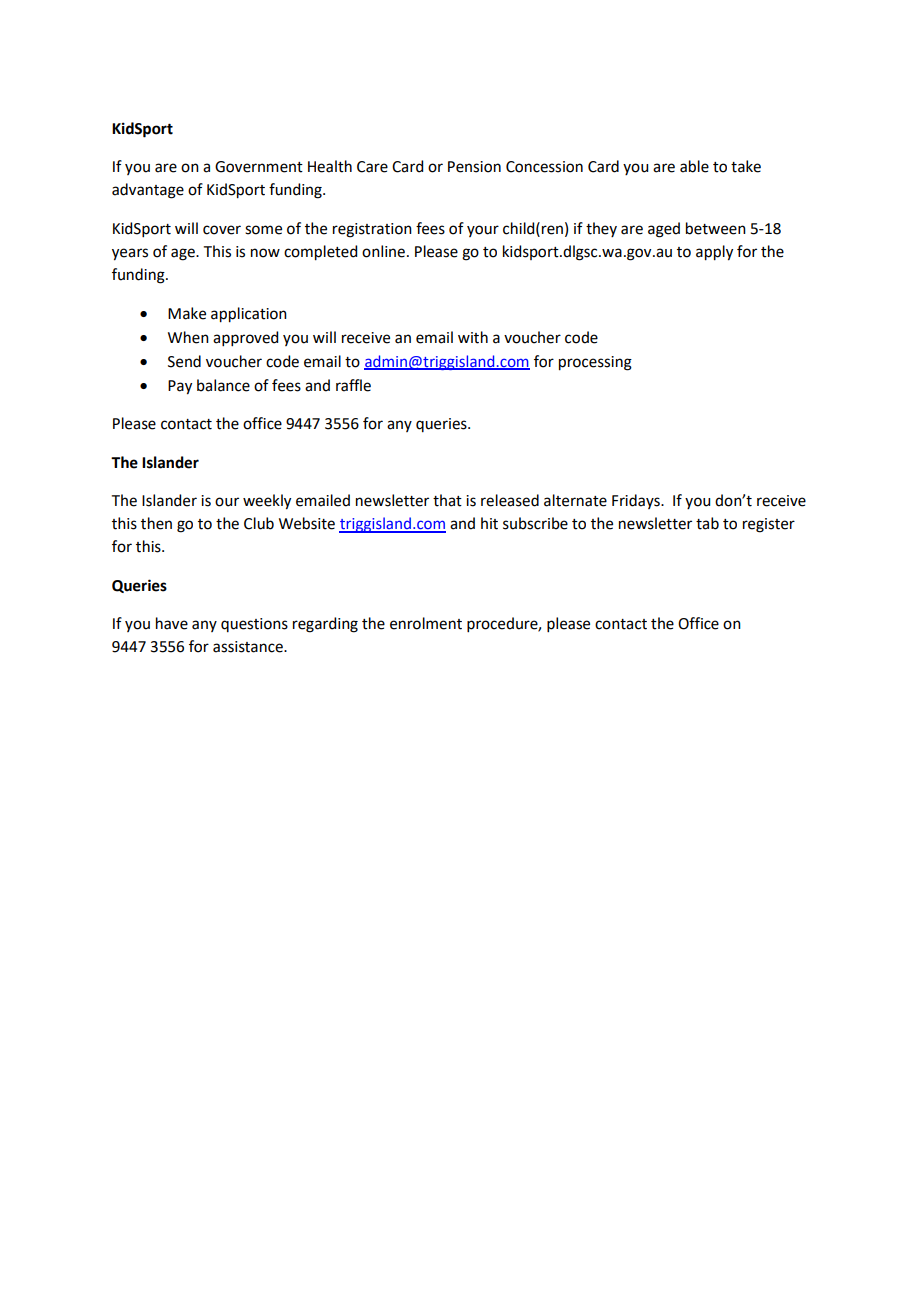 The width and height of the screenshot is (924, 1308). I want to click on enrolment, so click(426, 623).
